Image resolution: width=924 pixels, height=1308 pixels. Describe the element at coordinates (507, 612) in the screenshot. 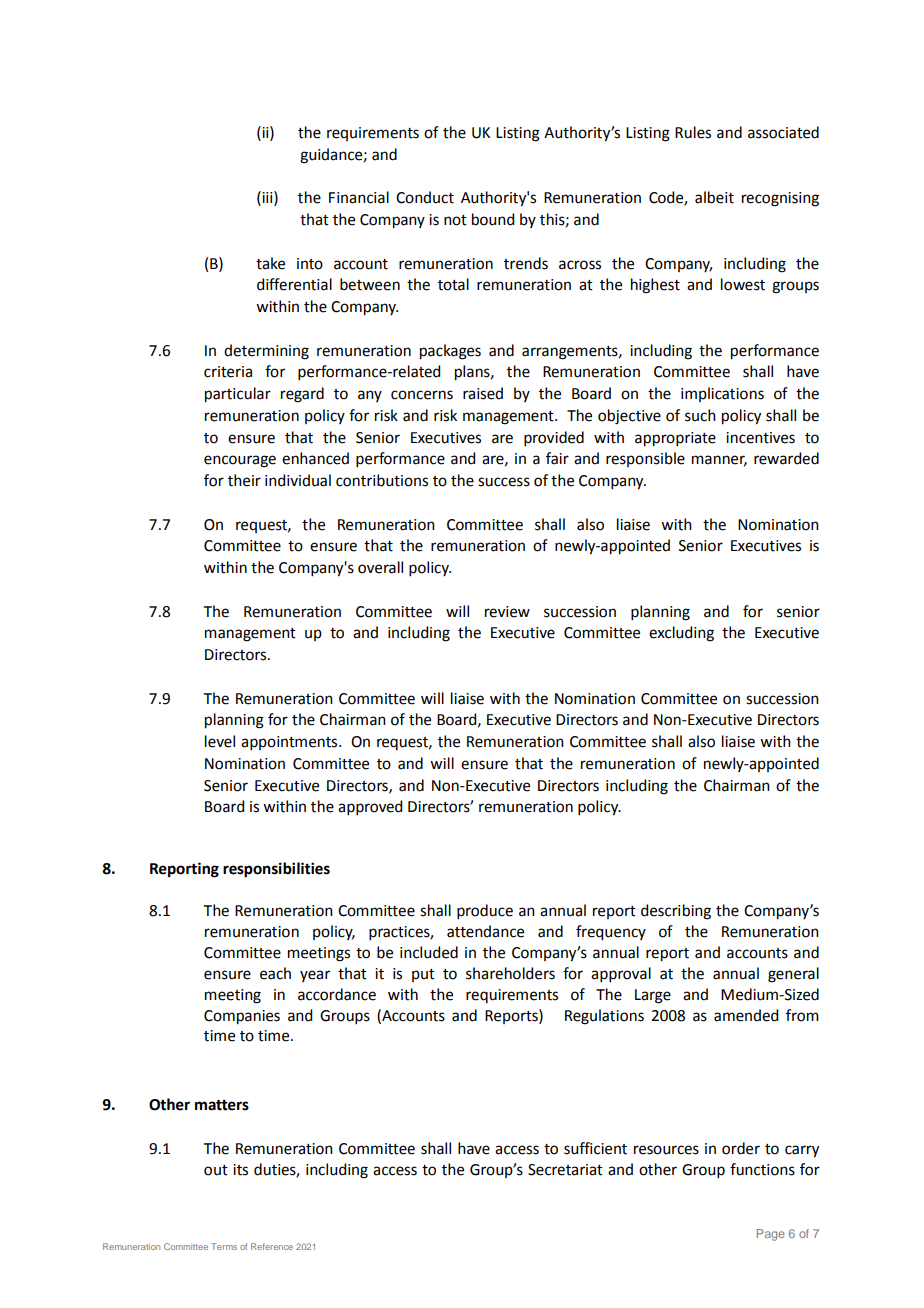

I see `review` at that location.
